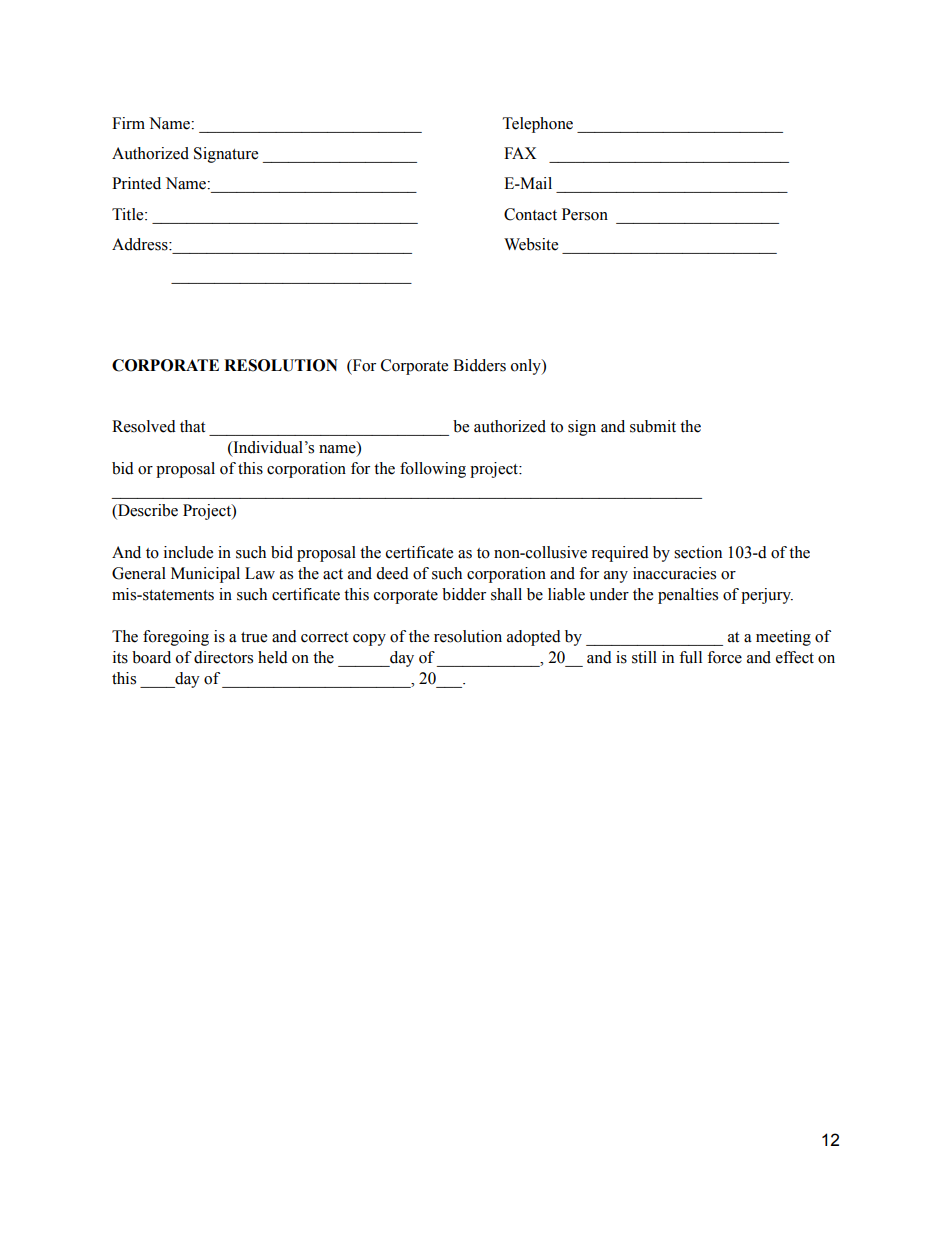 The image size is (952, 1233). Describe the element at coordinates (176, 638) in the document. I see `foregoing` at that location.
